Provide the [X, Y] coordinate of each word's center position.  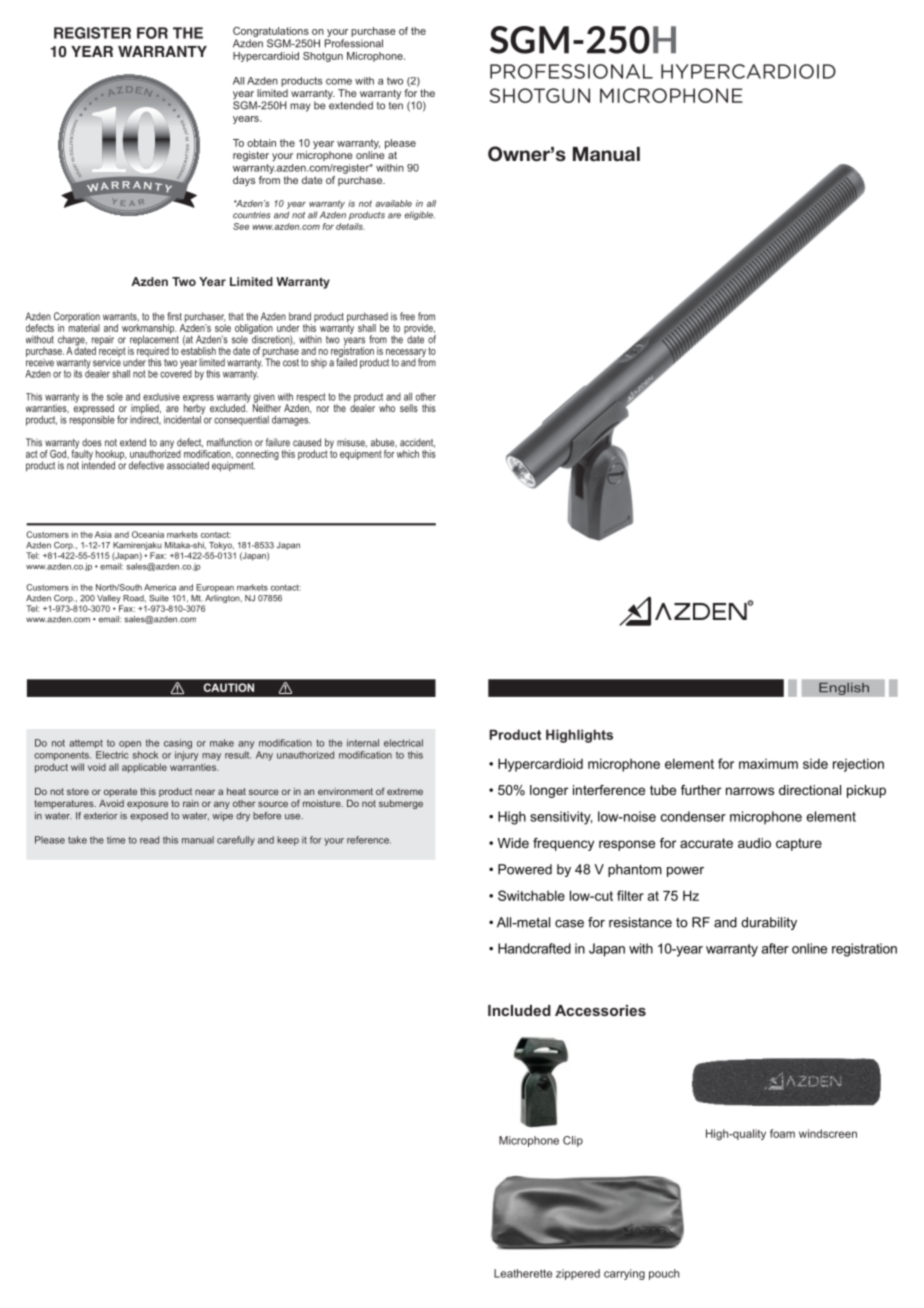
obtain [261, 143]
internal [363, 743]
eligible [420, 215]
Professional [354, 43]
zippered [578, 1274]
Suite [159, 598]
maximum [768, 764]
